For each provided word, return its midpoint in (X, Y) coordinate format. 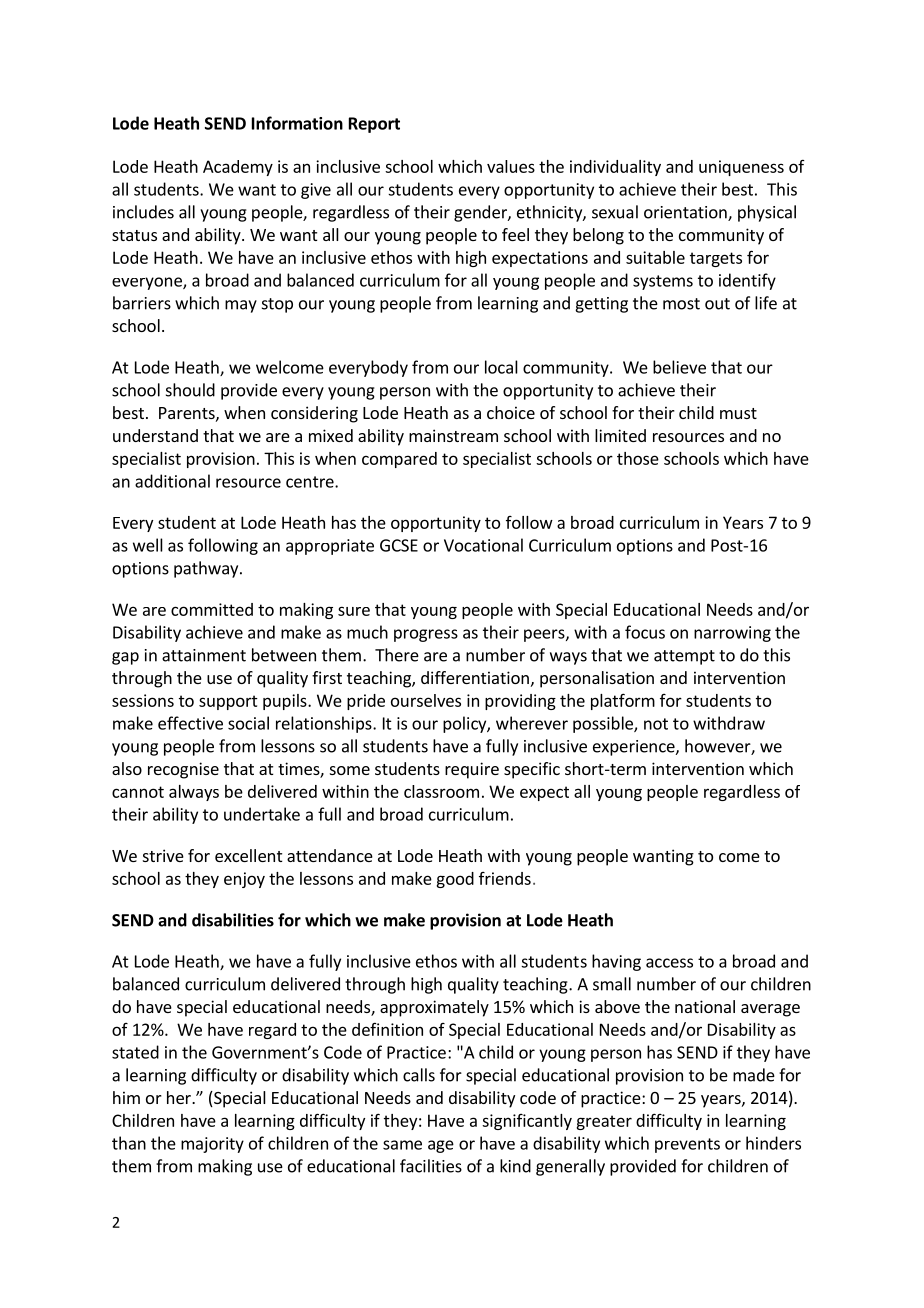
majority (212, 1145)
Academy (238, 168)
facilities (431, 1166)
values (511, 166)
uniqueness (741, 168)
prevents (687, 1145)
